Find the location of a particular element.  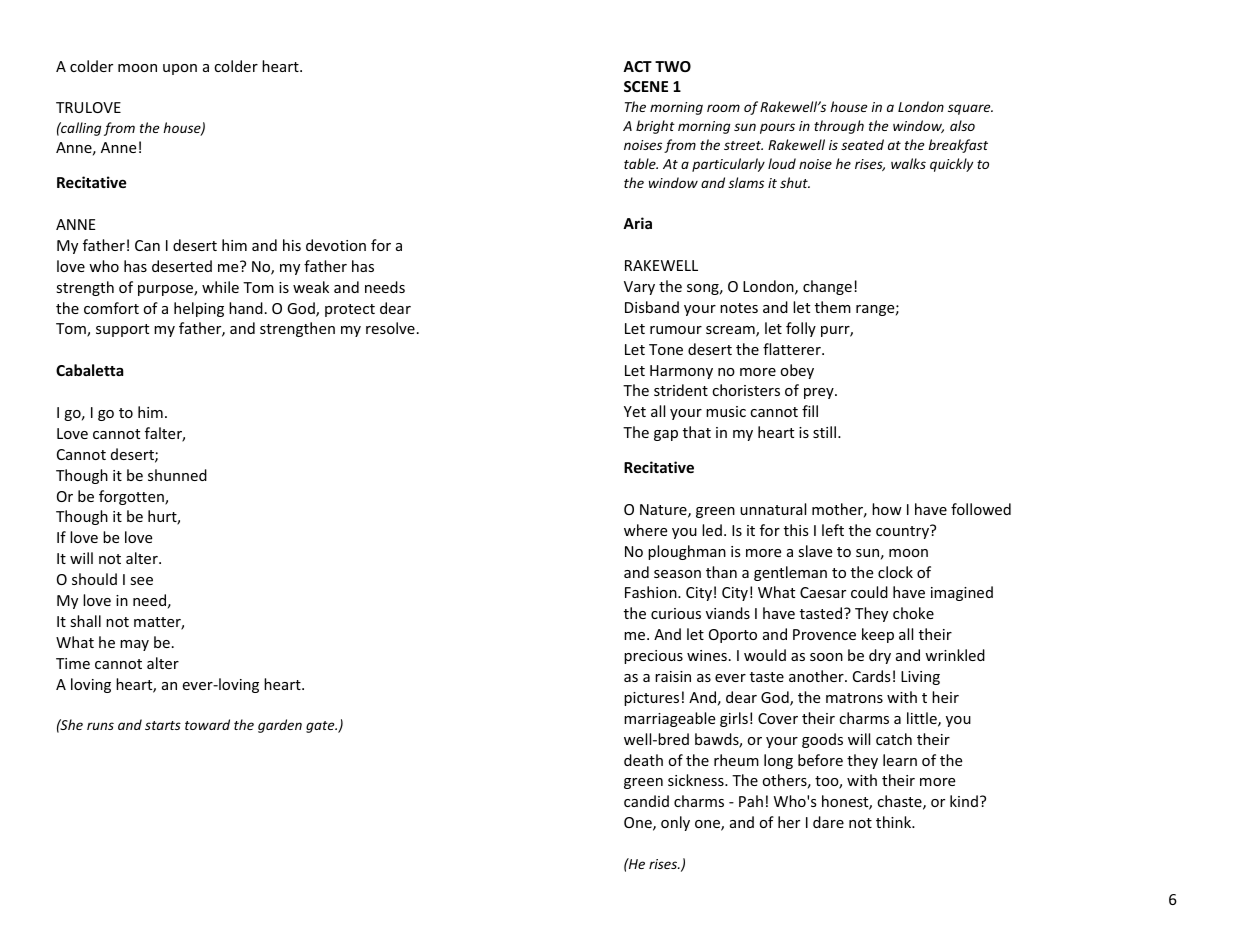

SCENE is located at coordinates (646, 86).
